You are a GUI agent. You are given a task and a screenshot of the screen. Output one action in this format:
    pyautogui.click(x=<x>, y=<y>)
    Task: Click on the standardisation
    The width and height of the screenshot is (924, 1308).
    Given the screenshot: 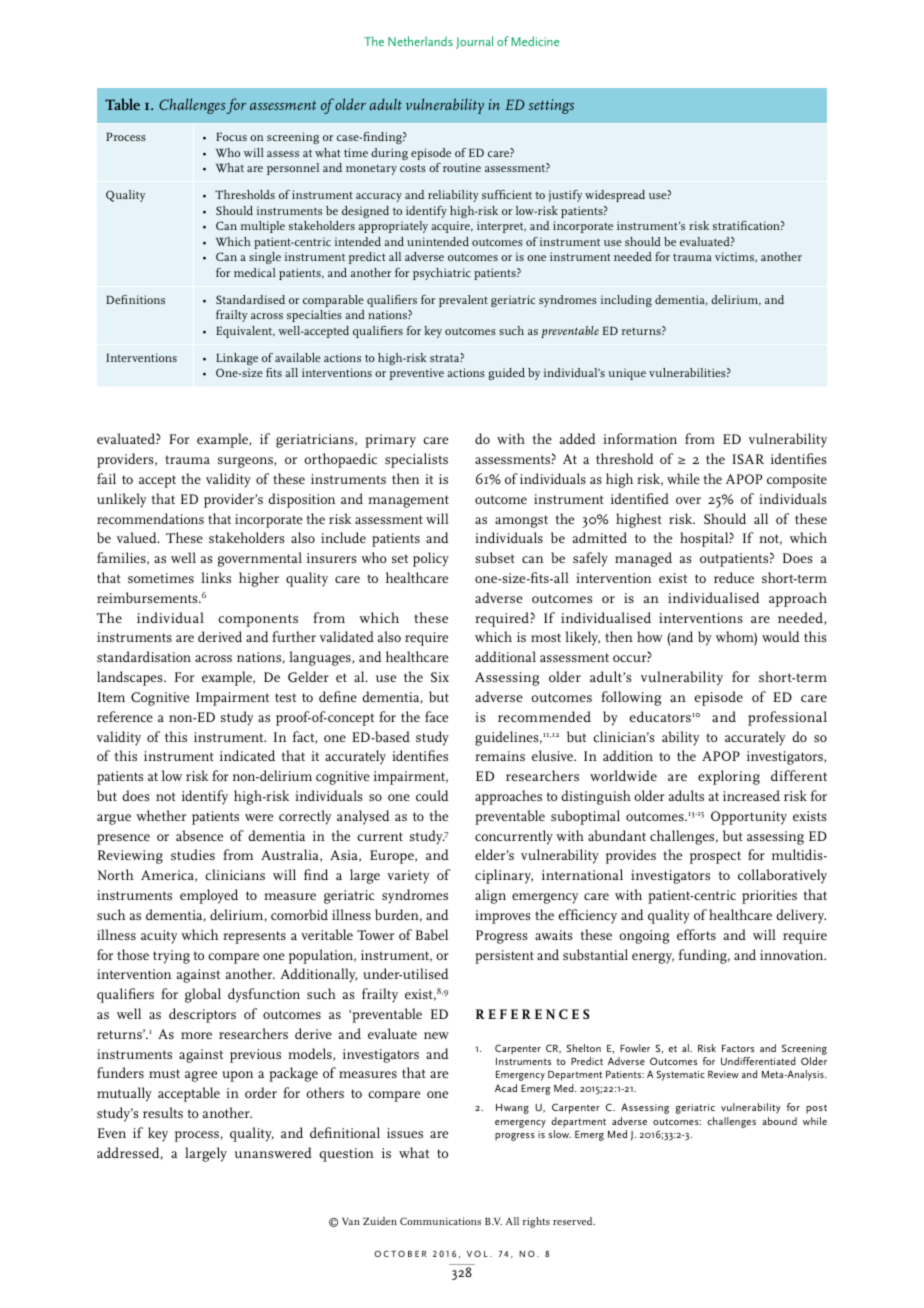 What is the action you would take?
    pyautogui.click(x=144, y=656)
